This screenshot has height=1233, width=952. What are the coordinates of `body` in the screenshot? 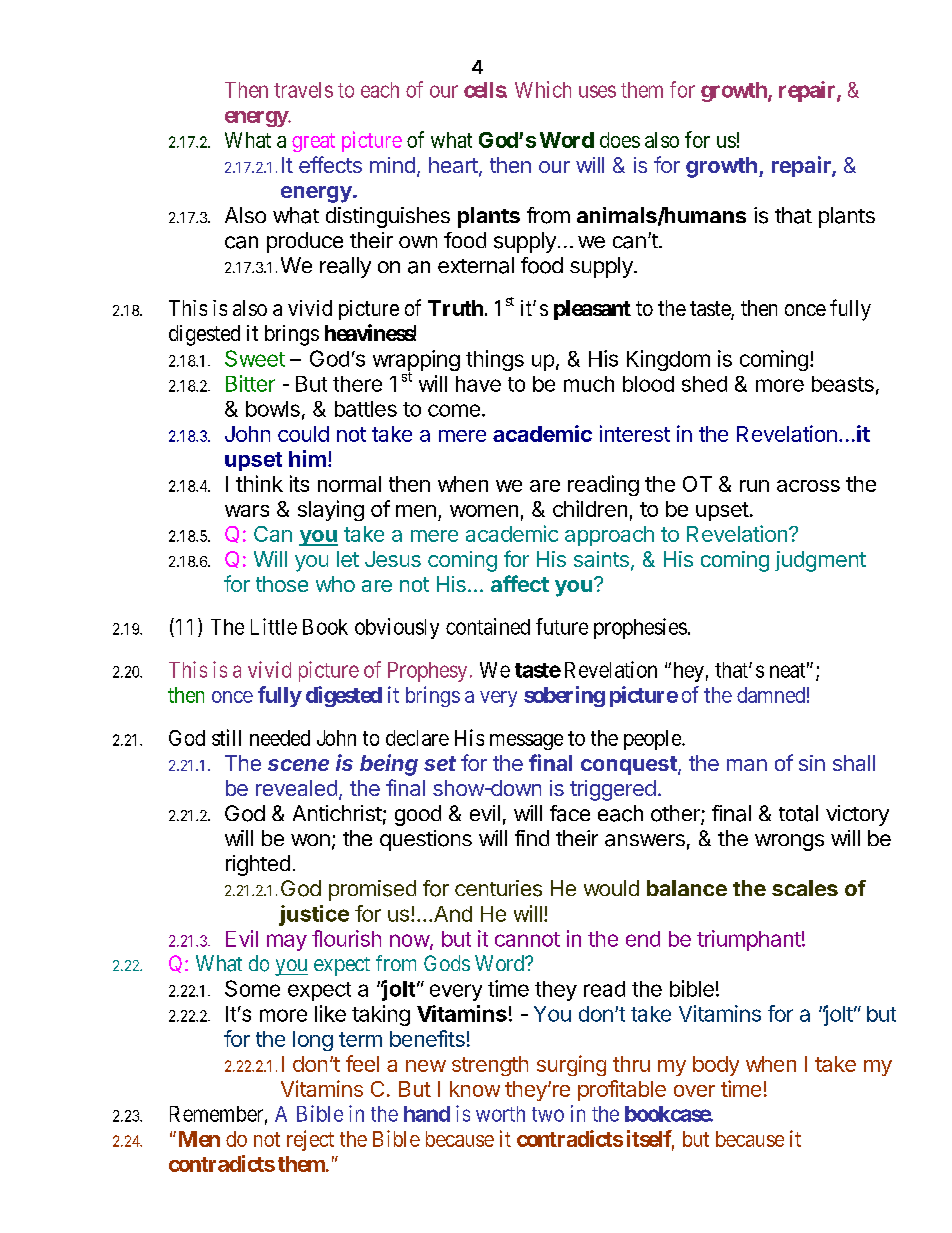 It's located at (716, 1066).
